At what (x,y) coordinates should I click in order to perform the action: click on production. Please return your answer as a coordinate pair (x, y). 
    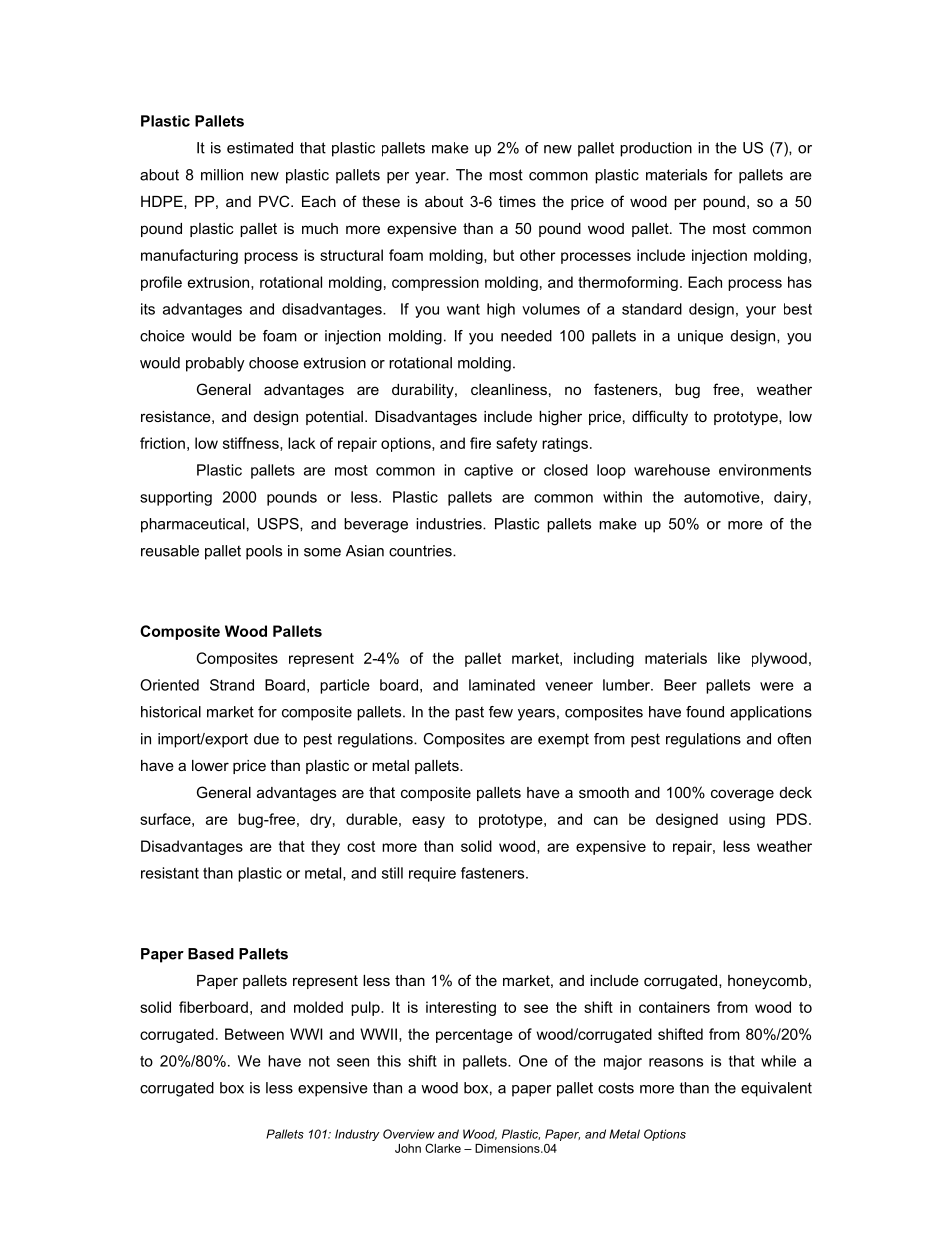
    Looking at the image, I should click on (656, 149).
